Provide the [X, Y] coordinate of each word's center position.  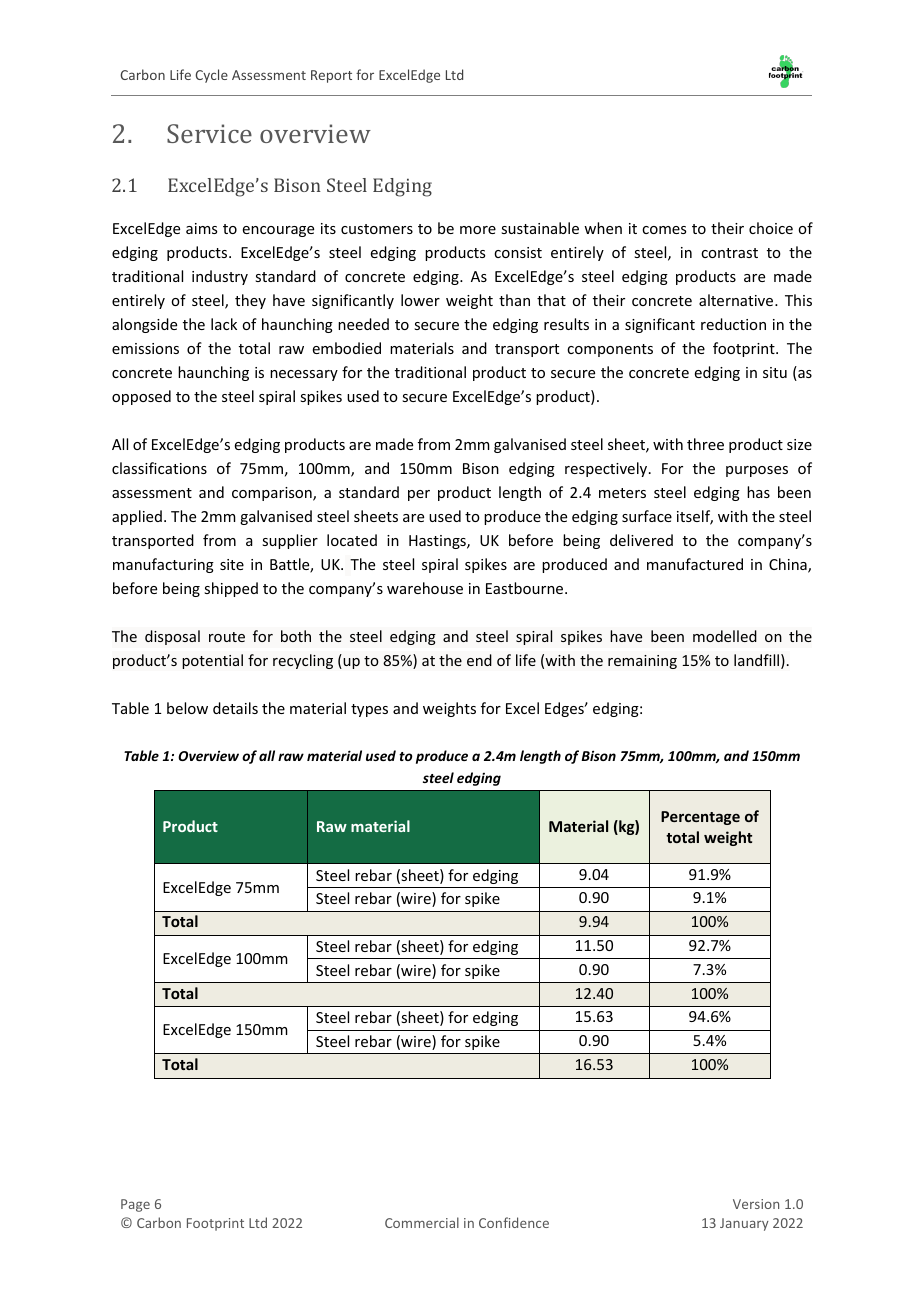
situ [775, 372]
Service [209, 133]
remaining [642, 662]
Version [756, 1204]
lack [224, 324]
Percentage [700, 818]
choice [771, 228]
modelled [725, 636]
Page [135, 1205]
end [479, 660]
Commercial [422, 1222]
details [235, 708]
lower [420, 300]
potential [212, 661]
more [478, 230]
